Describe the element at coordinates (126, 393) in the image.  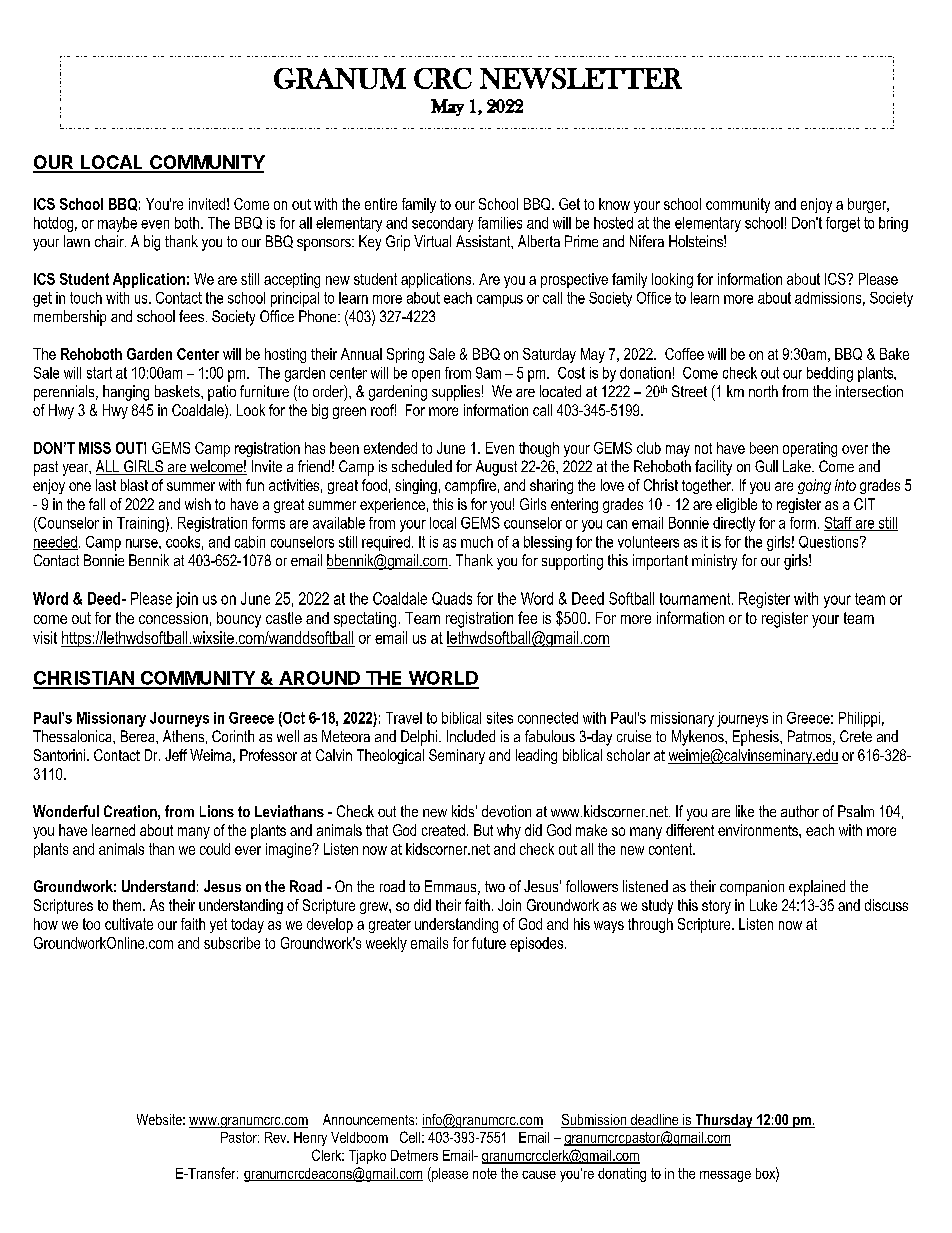
I see `hanging` at that location.
